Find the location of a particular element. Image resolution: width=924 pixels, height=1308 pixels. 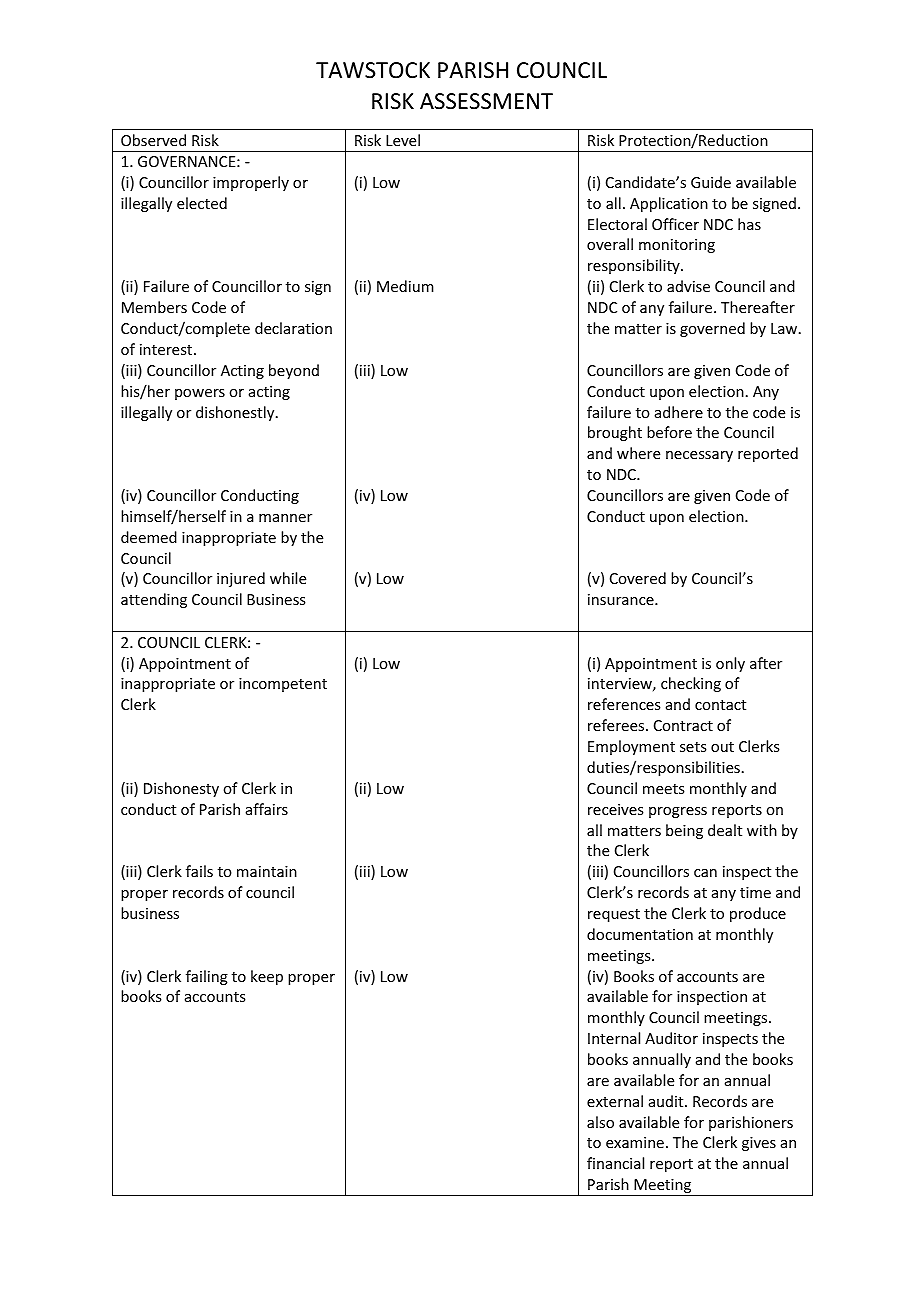

insurance is located at coordinates (622, 599).
